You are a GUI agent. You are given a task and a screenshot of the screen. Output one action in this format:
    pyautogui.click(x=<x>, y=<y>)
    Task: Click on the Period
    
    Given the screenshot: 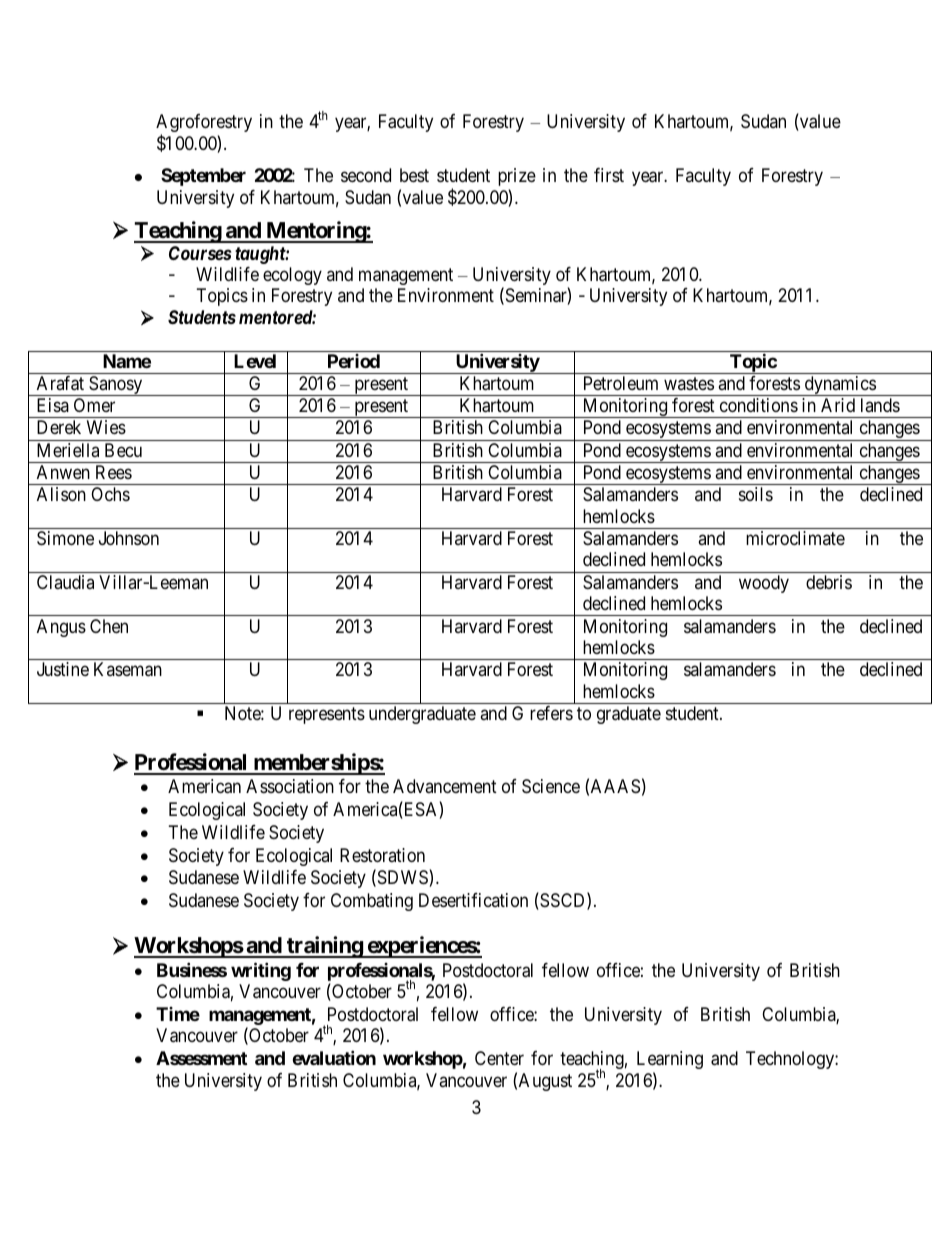 What is the action you would take?
    pyautogui.click(x=354, y=361)
